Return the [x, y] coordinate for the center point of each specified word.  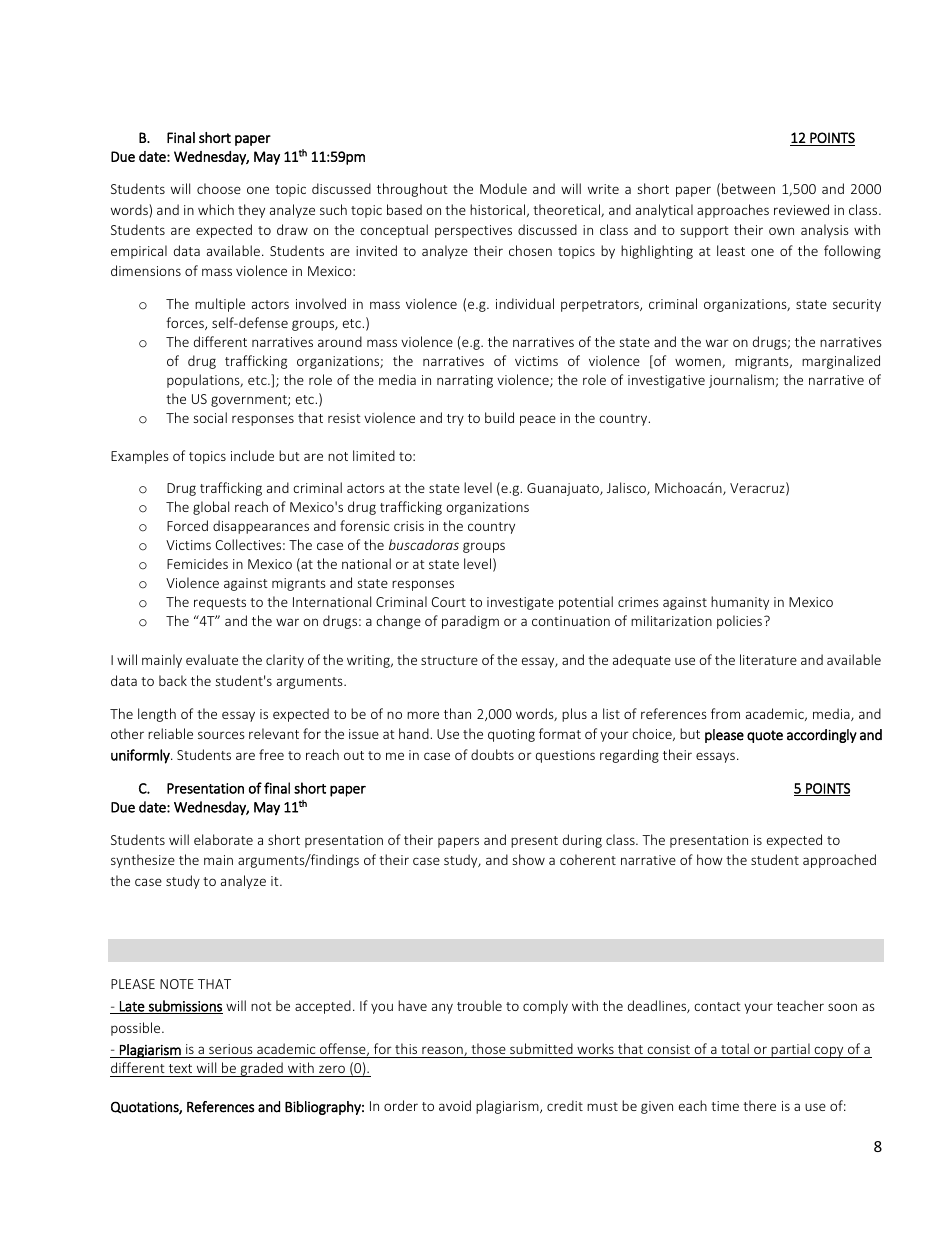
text [180, 1070]
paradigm [470, 622]
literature [768, 659]
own [781, 231]
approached [839, 861]
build [499, 417]
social [210, 417]
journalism [741, 381]
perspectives [473, 231]
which [216, 209]
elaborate [223, 839]
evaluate [212, 659]
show [529, 859]
